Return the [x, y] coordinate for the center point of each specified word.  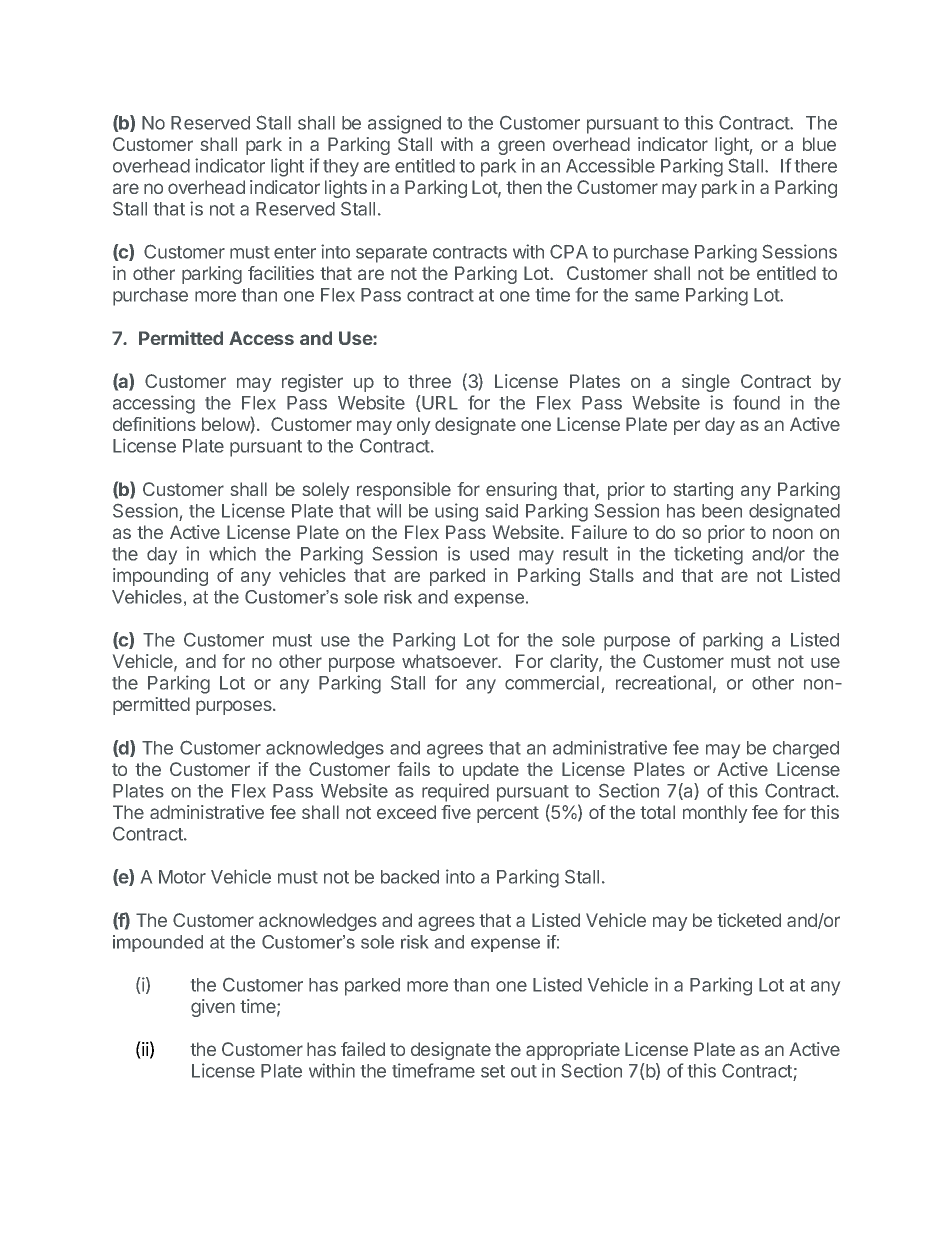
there [816, 166]
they [341, 168]
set [493, 1071]
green [521, 147]
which [232, 553]
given [213, 1008]
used [489, 554]
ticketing [708, 555]
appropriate [573, 1051]
